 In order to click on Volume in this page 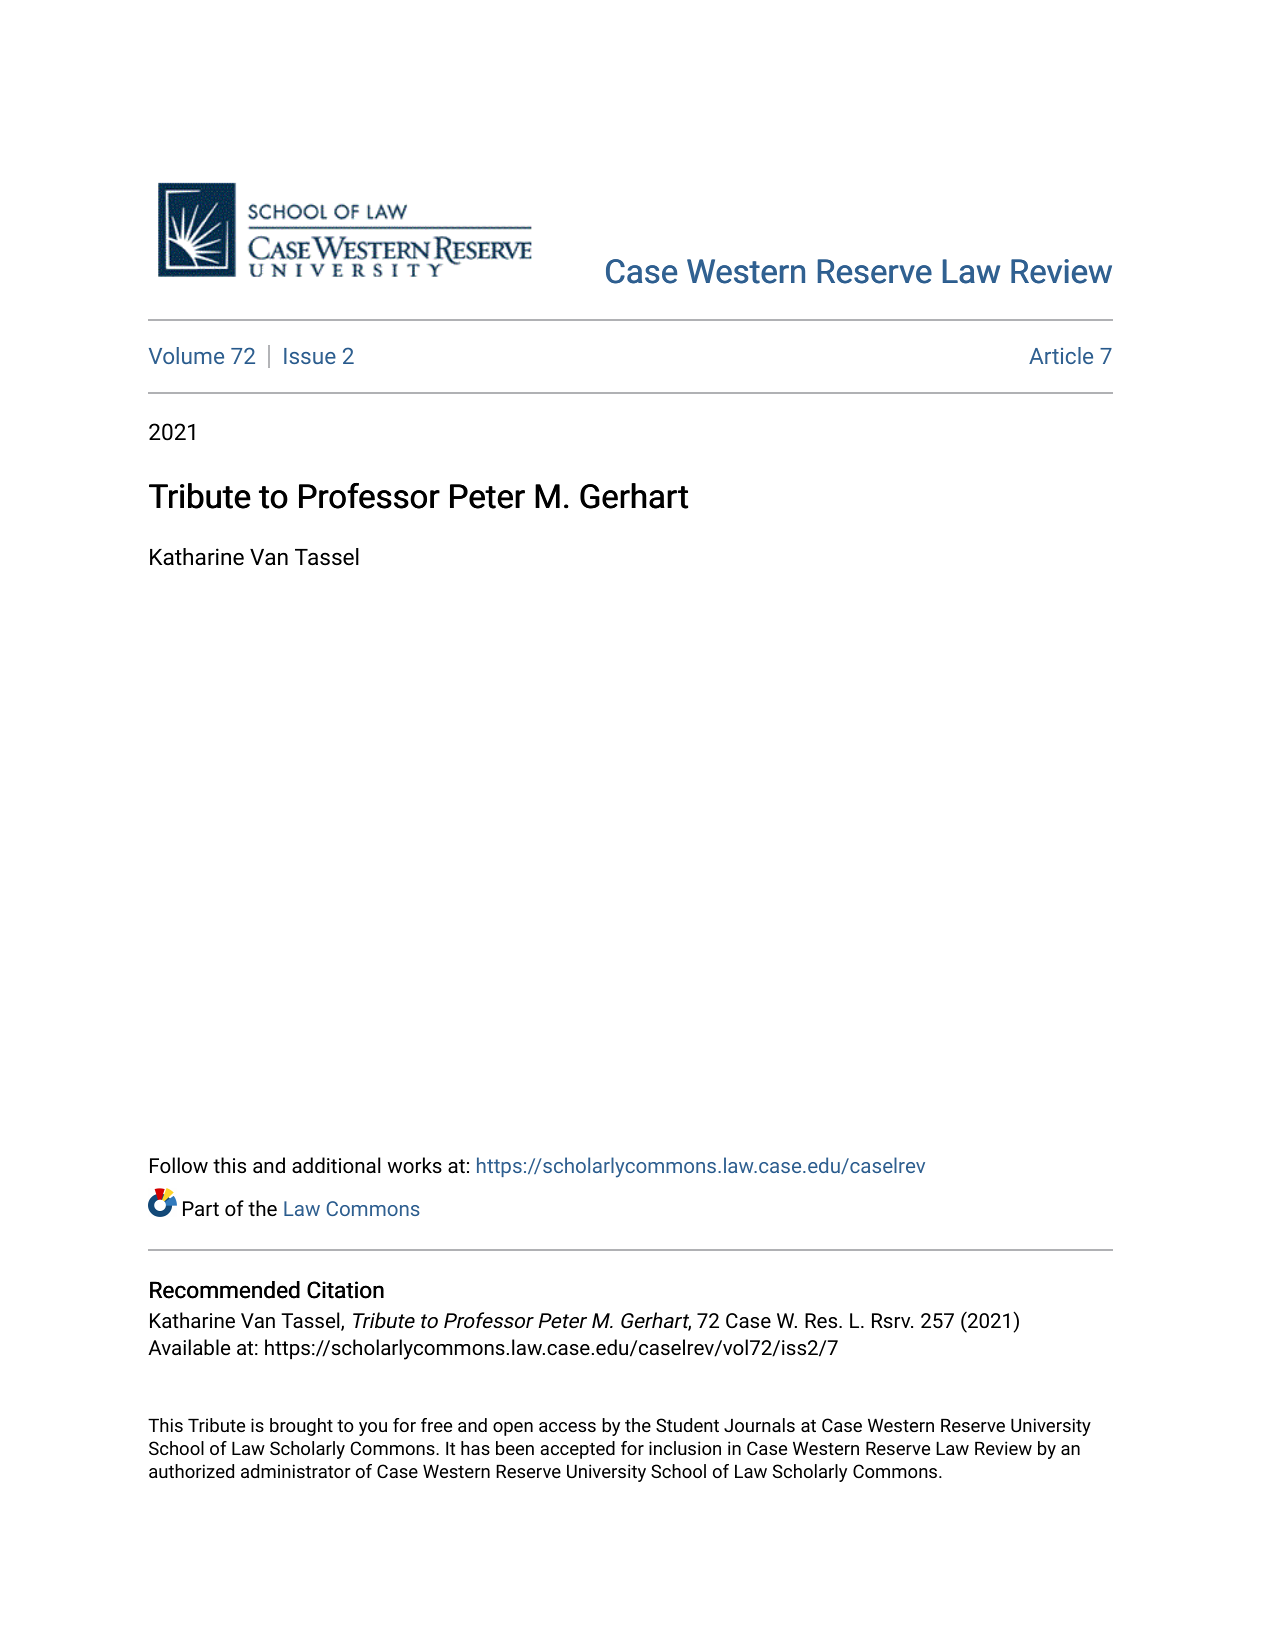, I will do `click(186, 355)`.
